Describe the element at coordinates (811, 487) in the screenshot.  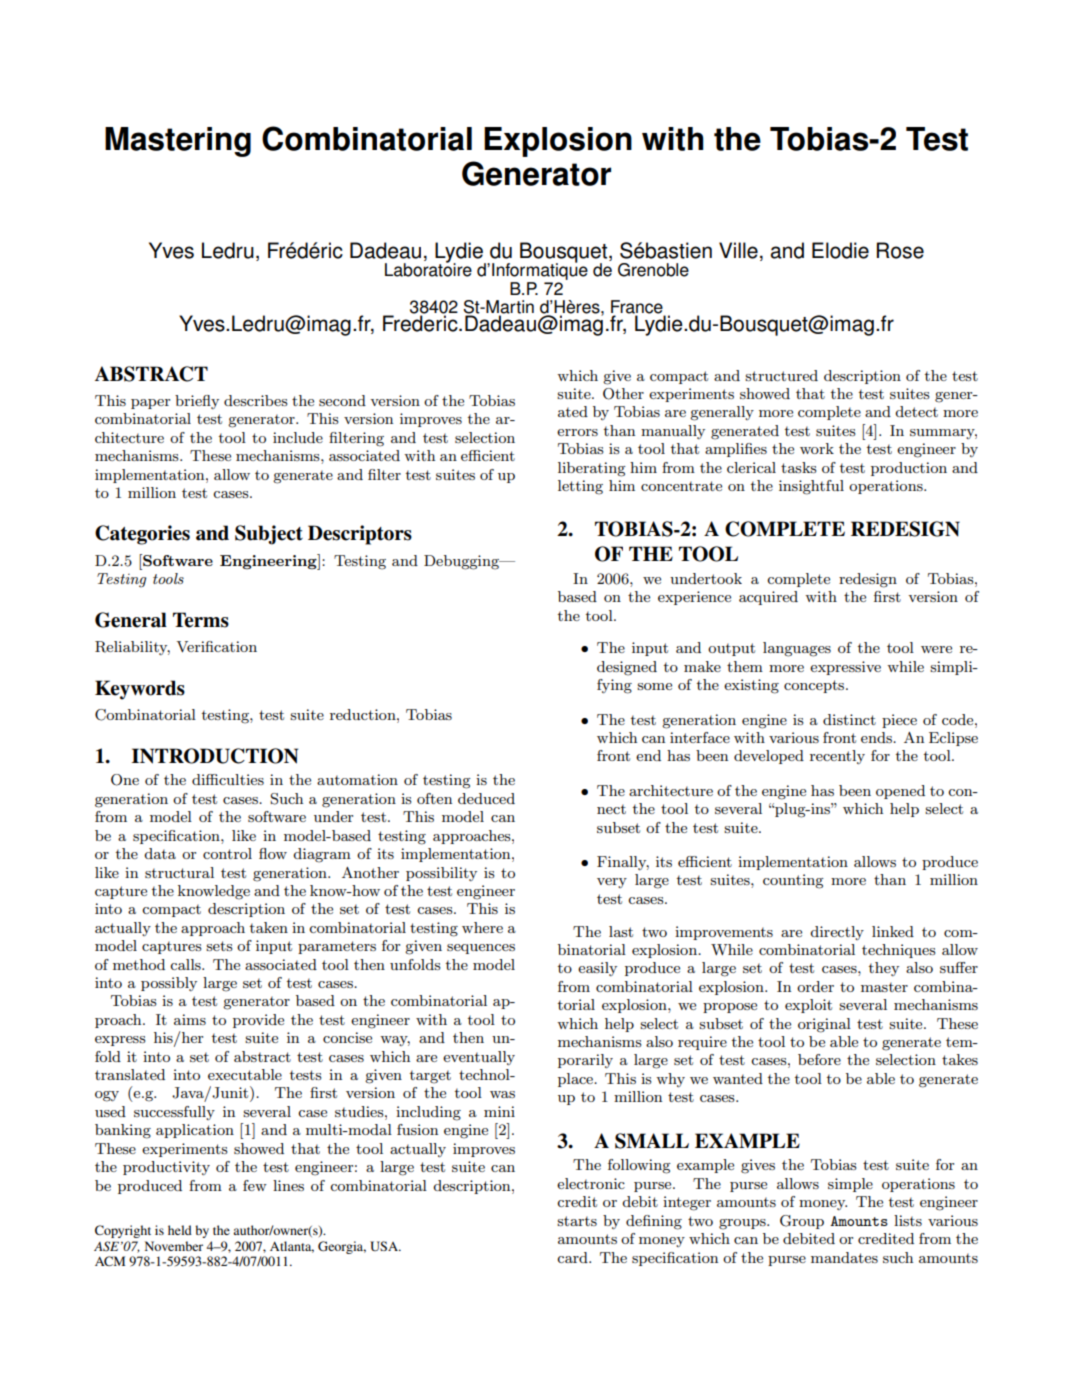
I see `insightful` at that location.
